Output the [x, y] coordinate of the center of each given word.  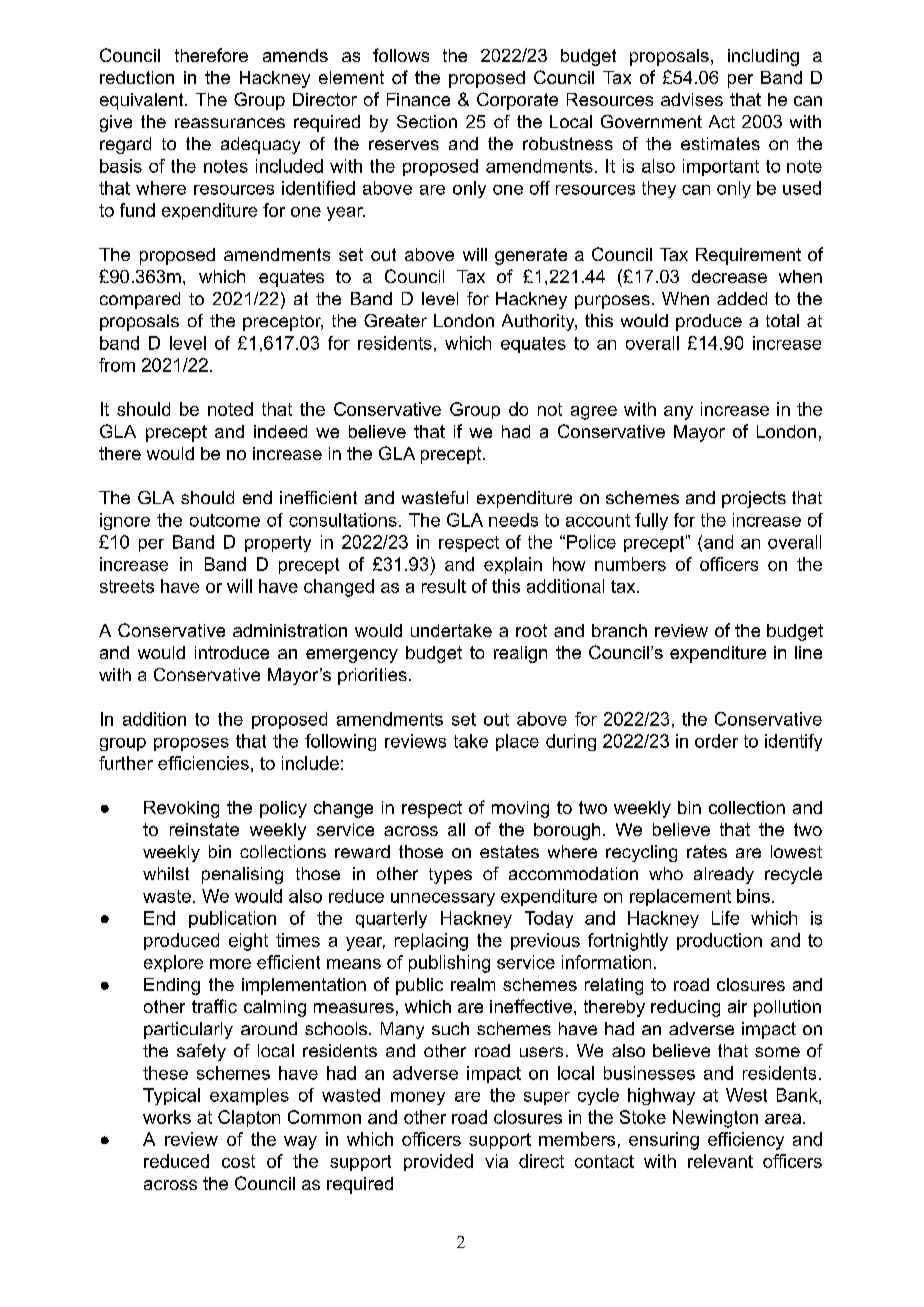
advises [692, 99]
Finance [418, 99]
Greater [395, 320]
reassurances [230, 123]
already [724, 875]
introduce [232, 652]
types [450, 876]
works [167, 1117]
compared [140, 300]
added [742, 298]
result [444, 586]
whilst [166, 873]
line [808, 652]
